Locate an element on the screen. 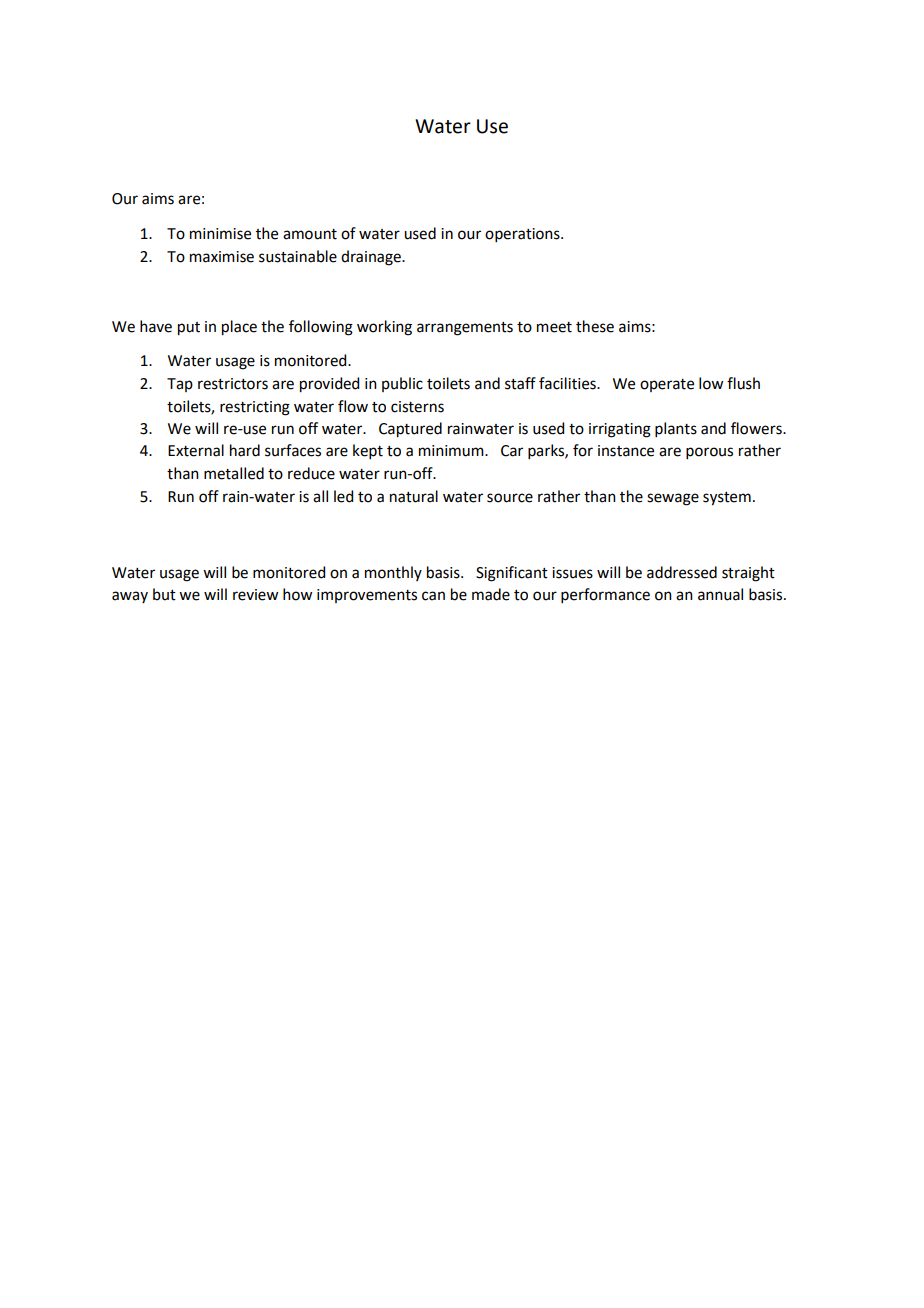 The width and height of the screenshot is (924, 1308). but is located at coordinates (164, 594).
